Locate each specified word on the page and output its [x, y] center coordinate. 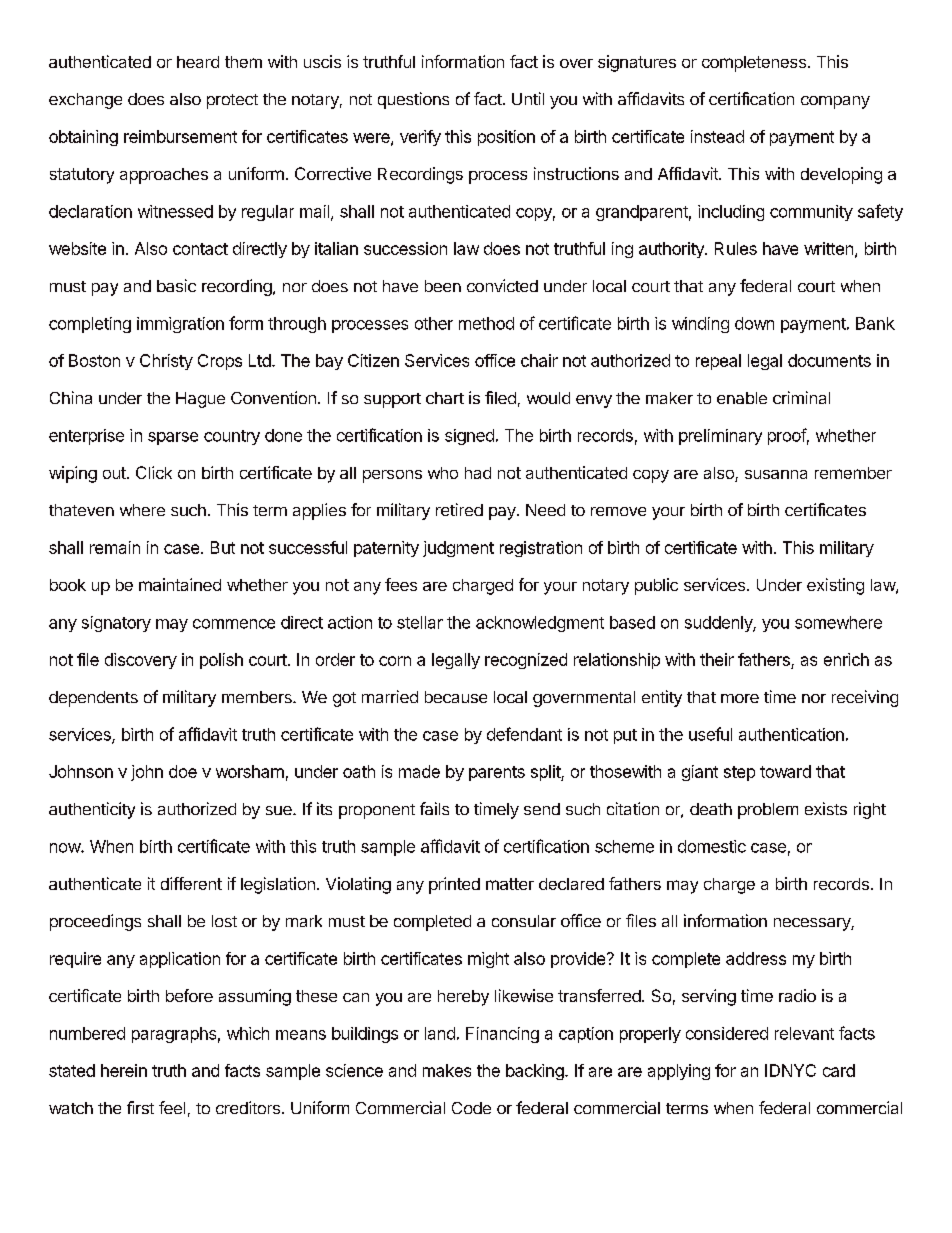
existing [835, 586]
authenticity [92, 810]
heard [198, 62]
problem [768, 811]
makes [447, 1070]
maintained [180, 584]
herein [124, 1070]
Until [528, 98]
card [839, 1070]
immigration [180, 325]
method [486, 323]
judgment [458, 549]
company [835, 102]
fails [434, 808]
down [754, 323]
